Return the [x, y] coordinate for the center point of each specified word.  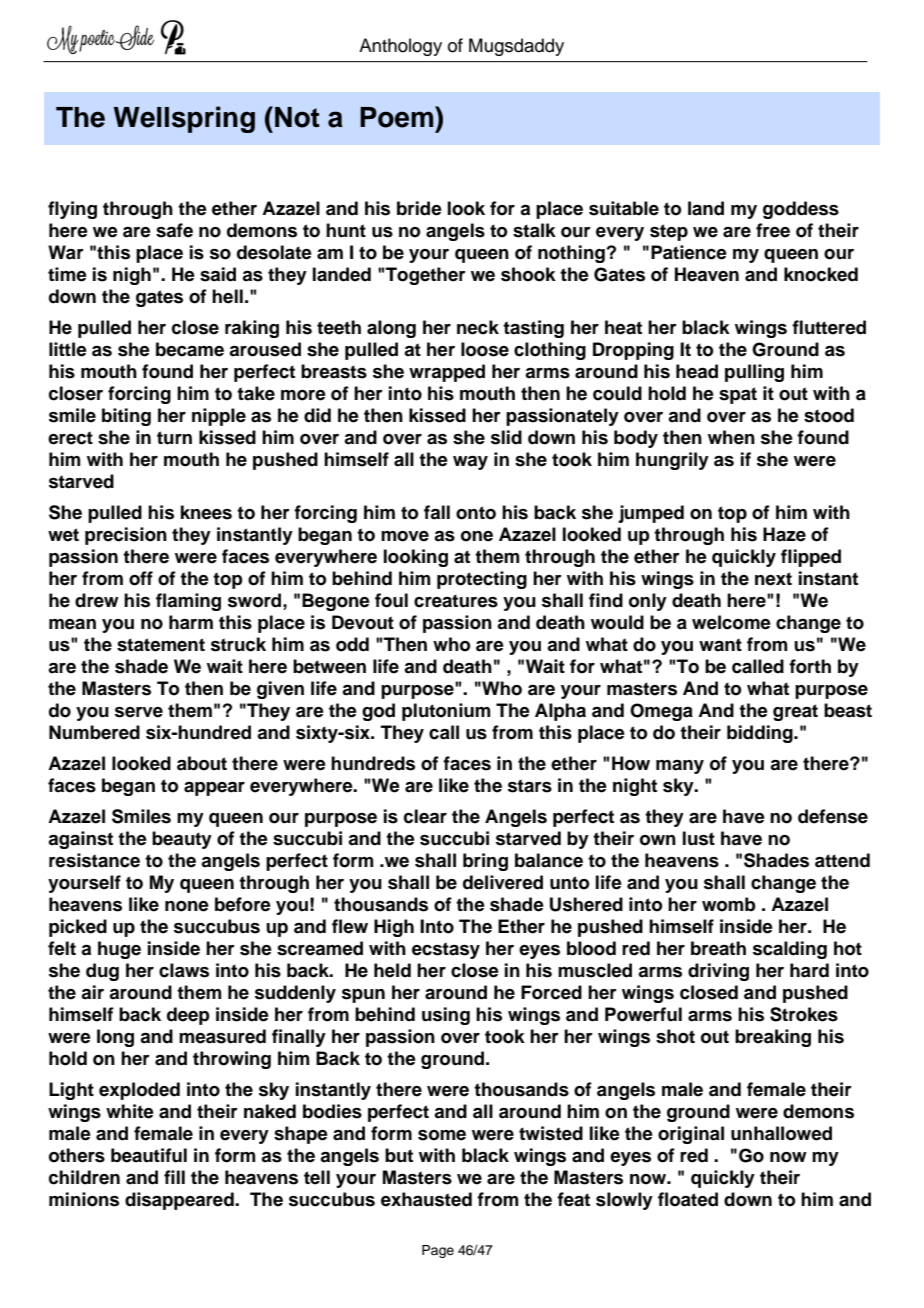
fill [174, 1177]
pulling [754, 373]
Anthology [400, 47]
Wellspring [184, 119]
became [190, 349]
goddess [801, 210]
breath [718, 948]
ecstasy [446, 950]
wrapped [447, 373]
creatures [456, 601]
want [720, 645]
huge [119, 950]
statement [161, 645]
